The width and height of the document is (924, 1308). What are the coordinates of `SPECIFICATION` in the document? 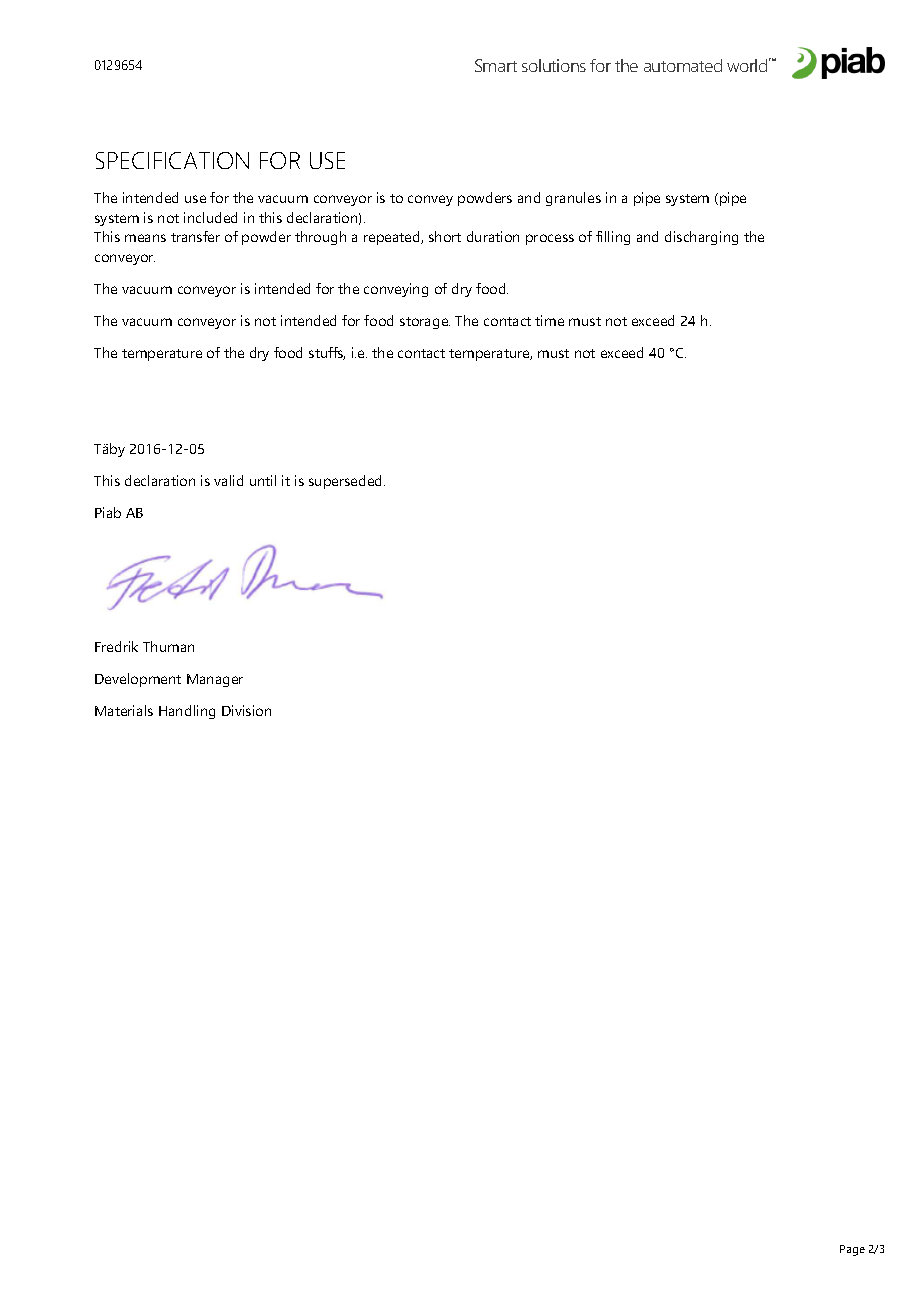 It's located at (172, 160).
